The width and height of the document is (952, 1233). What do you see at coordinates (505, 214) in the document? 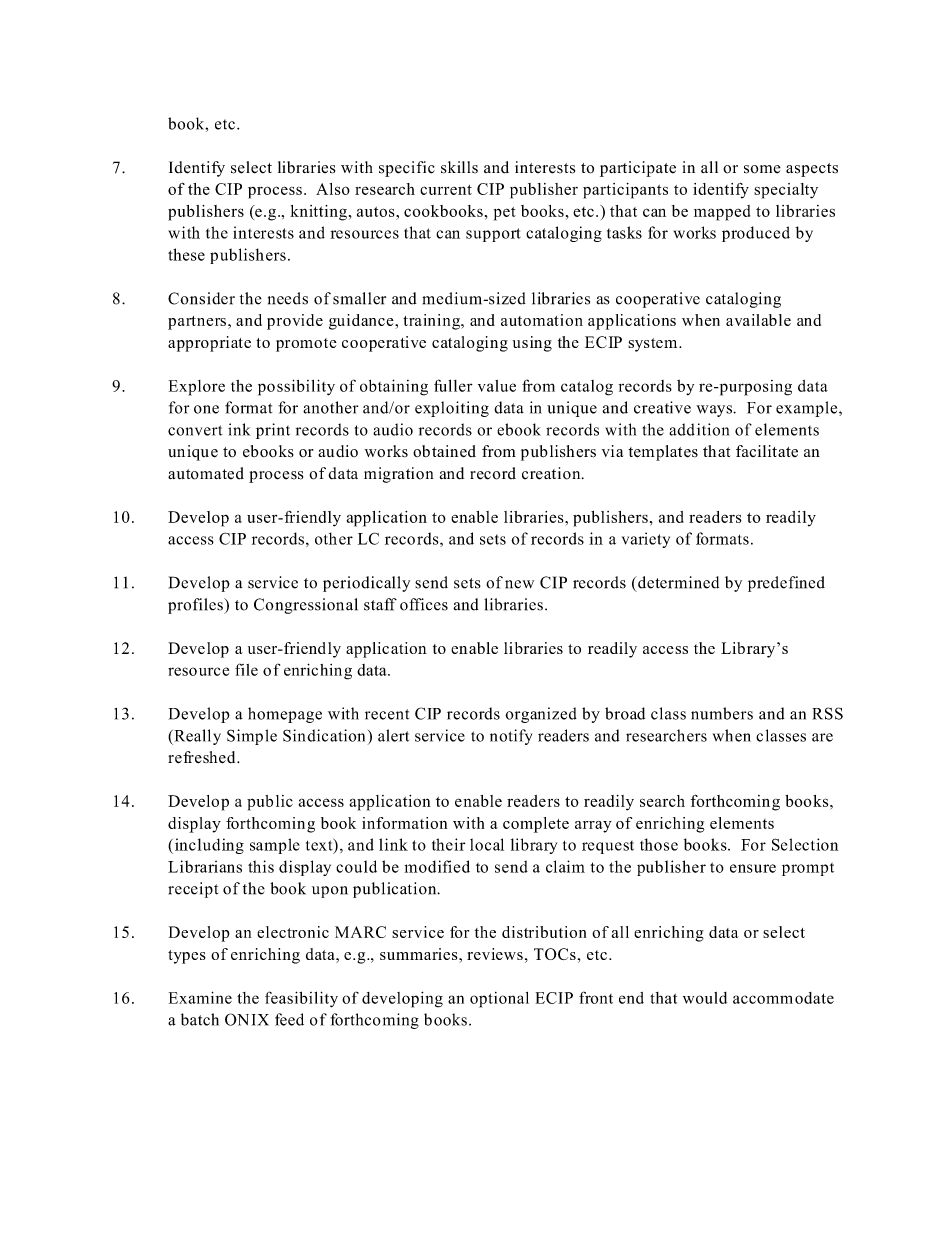
I see `pet` at bounding box center [505, 214].
